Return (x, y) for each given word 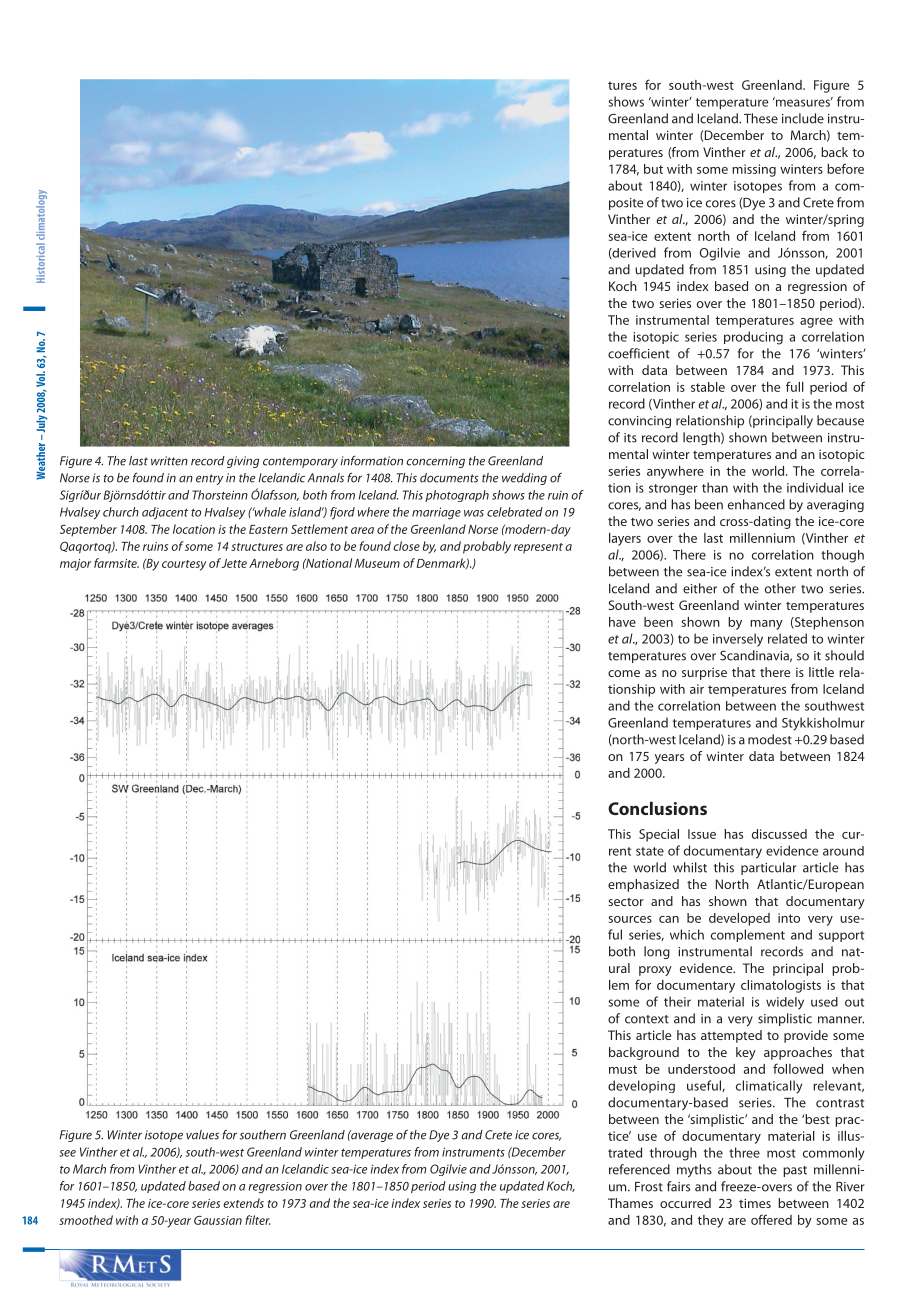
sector (626, 902)
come (624, 673)
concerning (436, 462)
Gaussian (218, 1220)
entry (209, 479)
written (169, 461)
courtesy (184, 565)
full (795, 386)
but (653, 169)
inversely (738, 640)
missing (754, 170)
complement (748, 935)
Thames (630, 1203)
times (755, 1203)
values (202, 1135)
